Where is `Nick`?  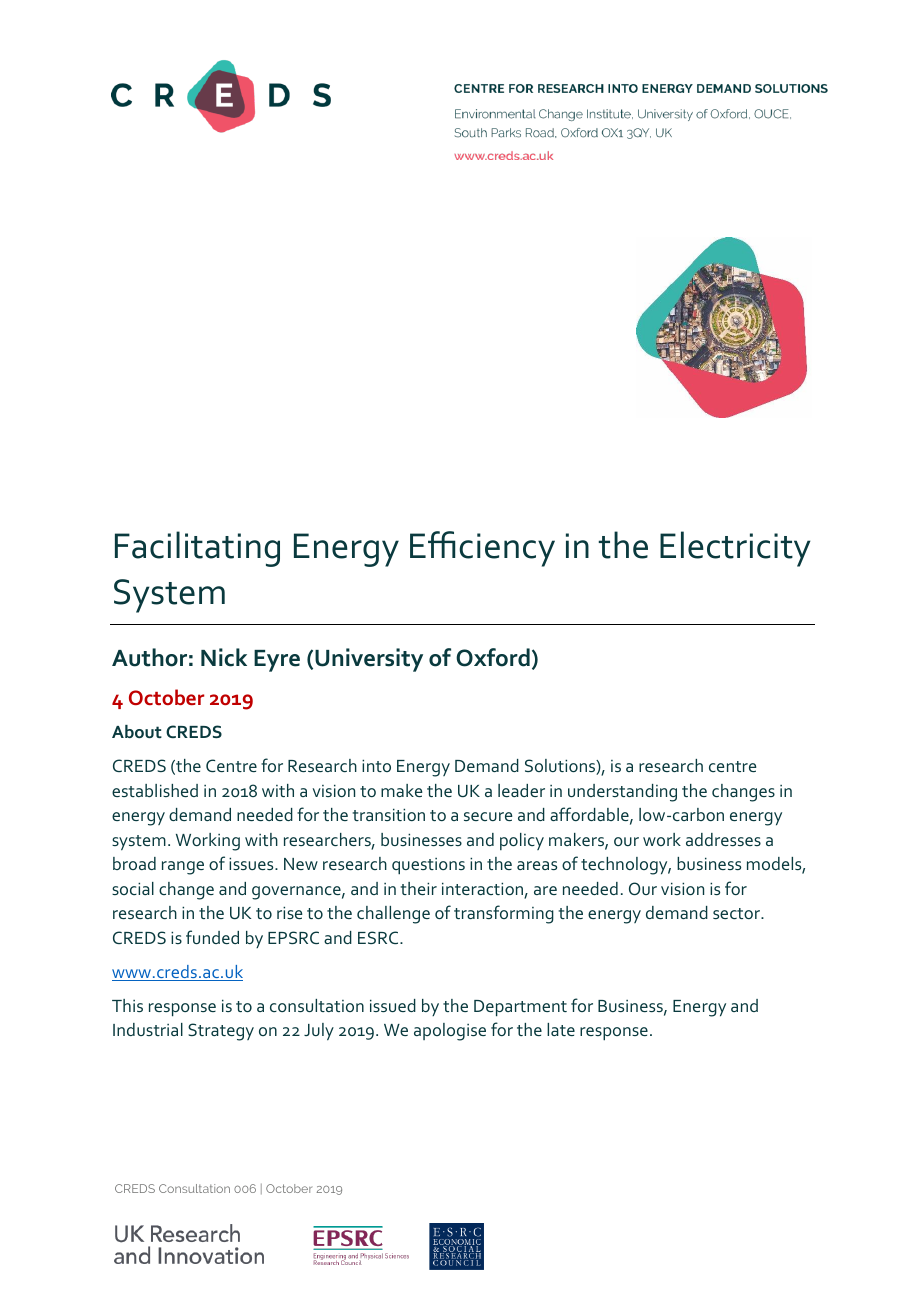
Nick is located at coordinates (224, 657).
